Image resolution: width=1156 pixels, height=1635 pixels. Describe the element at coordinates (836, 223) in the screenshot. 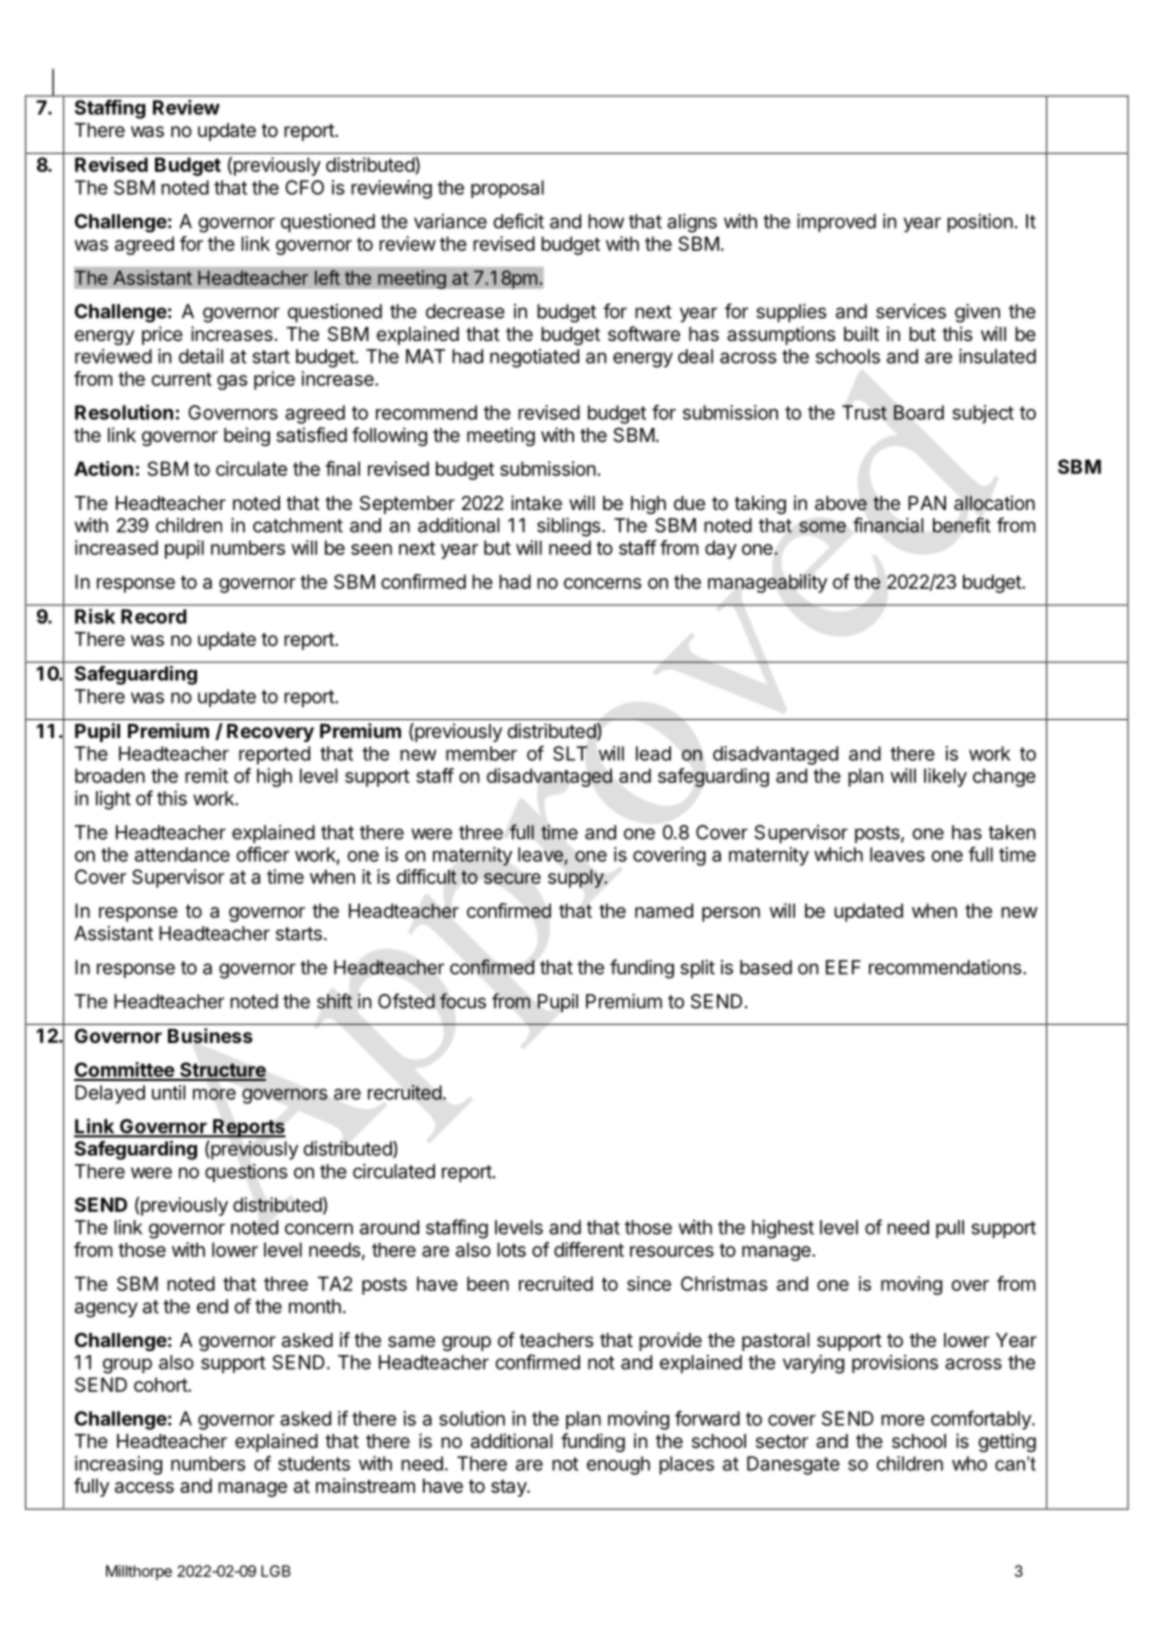

I see `improved` at that location.
